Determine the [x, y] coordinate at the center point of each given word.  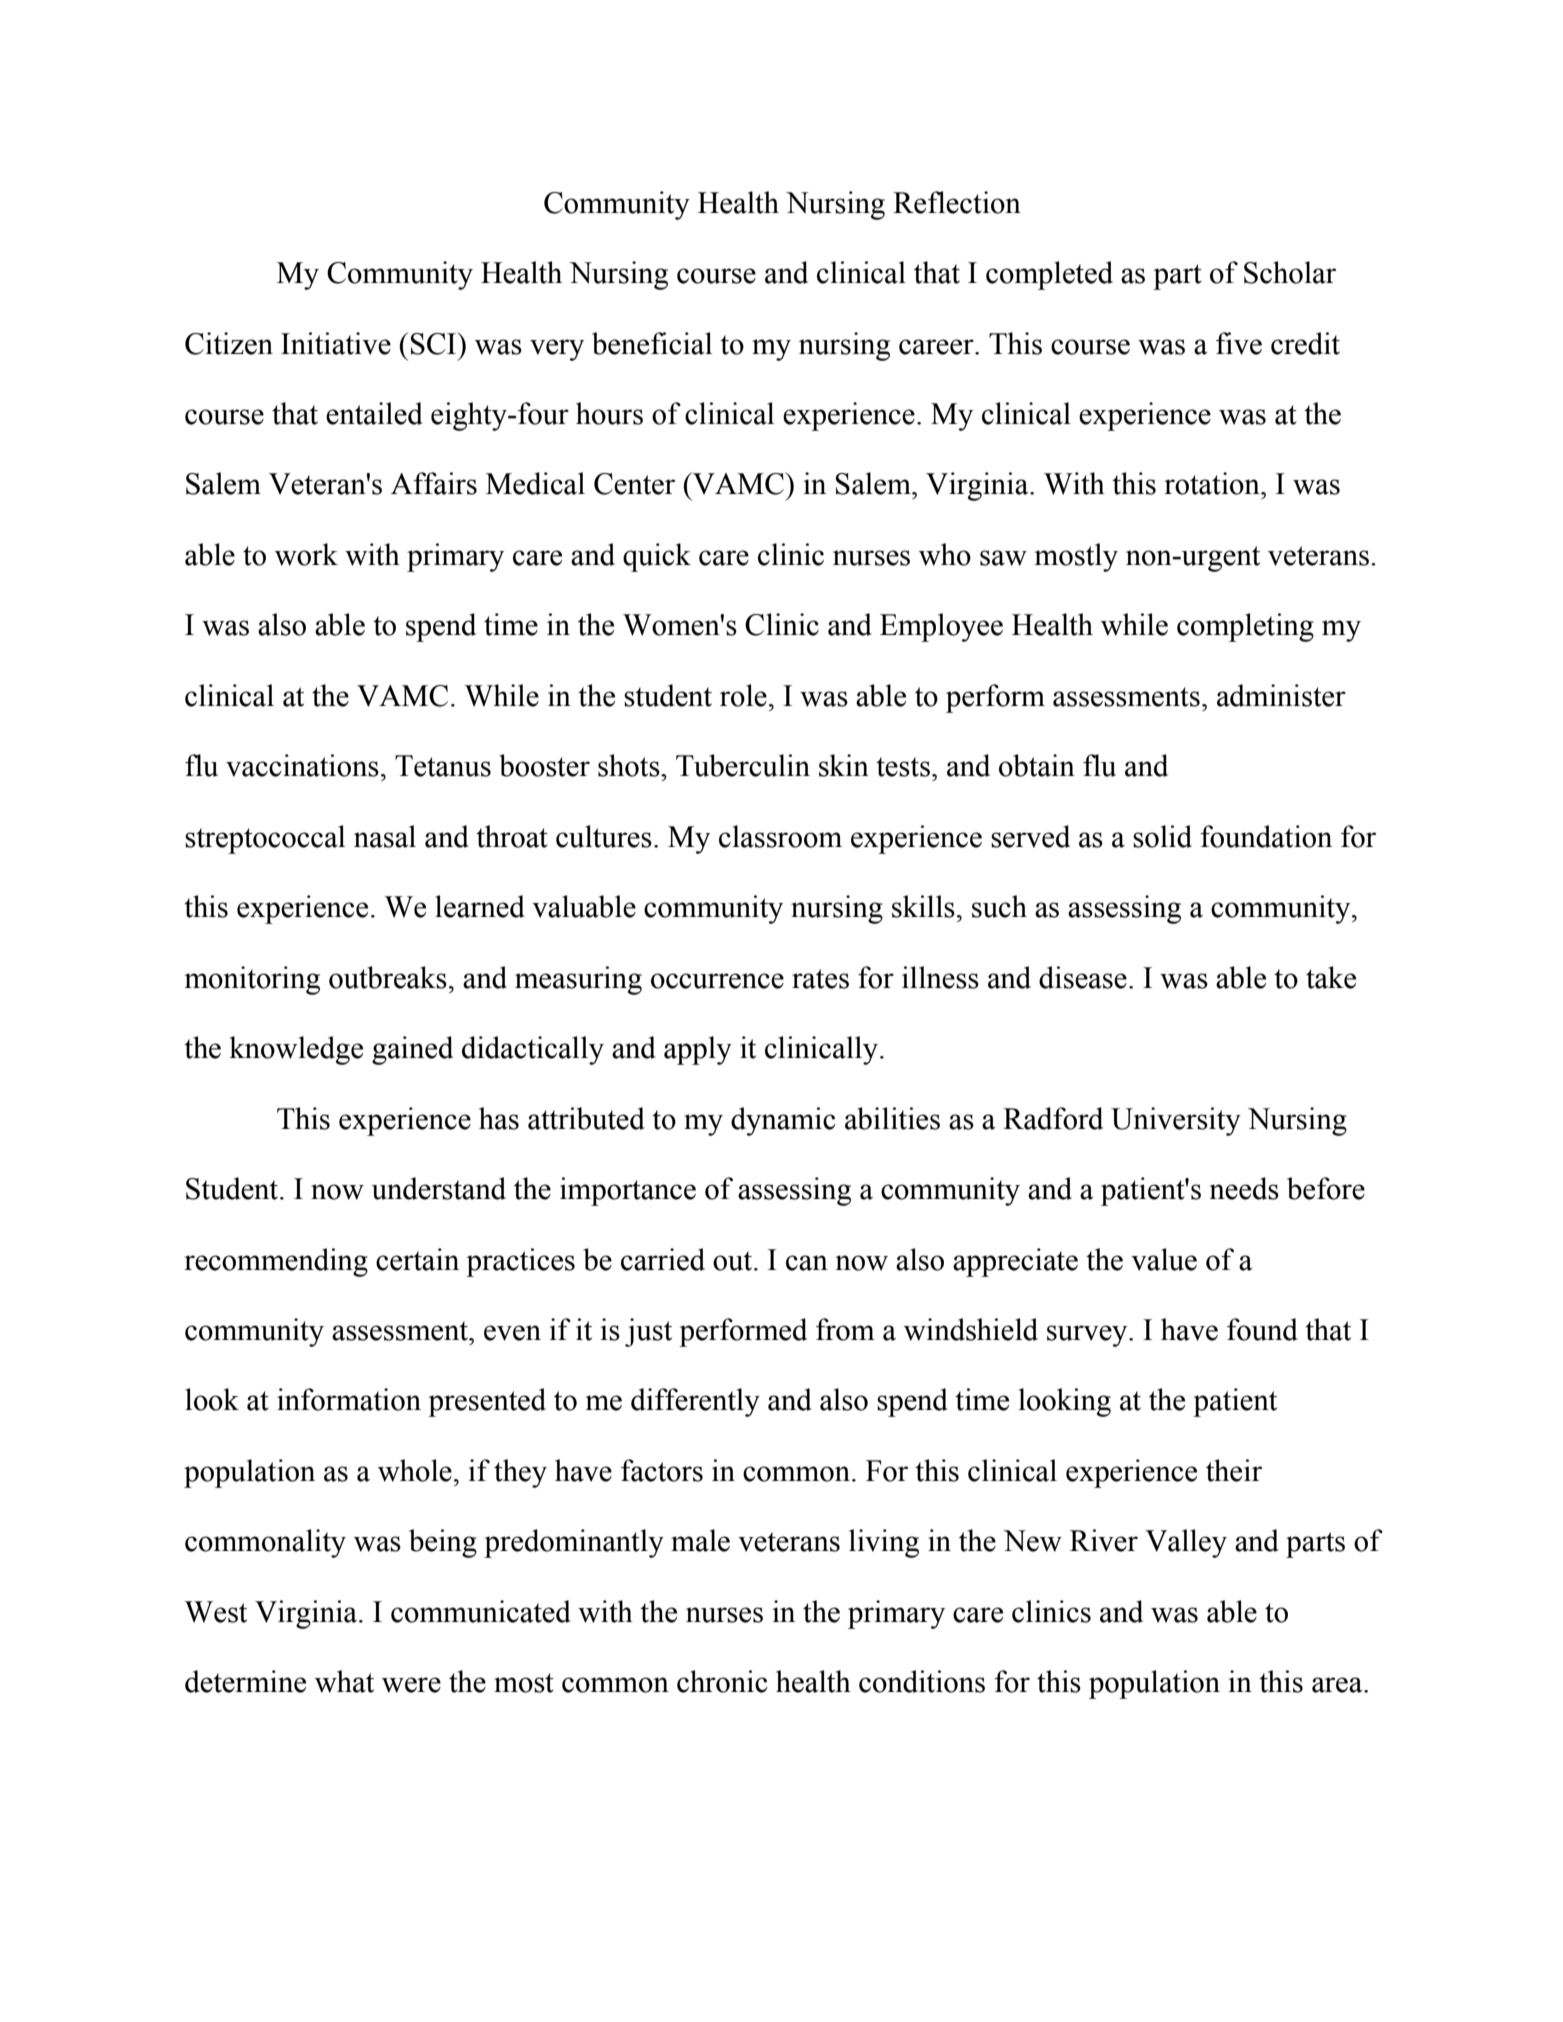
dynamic [783, 1121]
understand [439, 1188]
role [743, 695]
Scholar [1290, 272]
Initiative [336, 343]
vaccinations [302, 765]
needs [1244, 1188]
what [344, 1681]
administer [1281, 695]
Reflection [957, 202]
